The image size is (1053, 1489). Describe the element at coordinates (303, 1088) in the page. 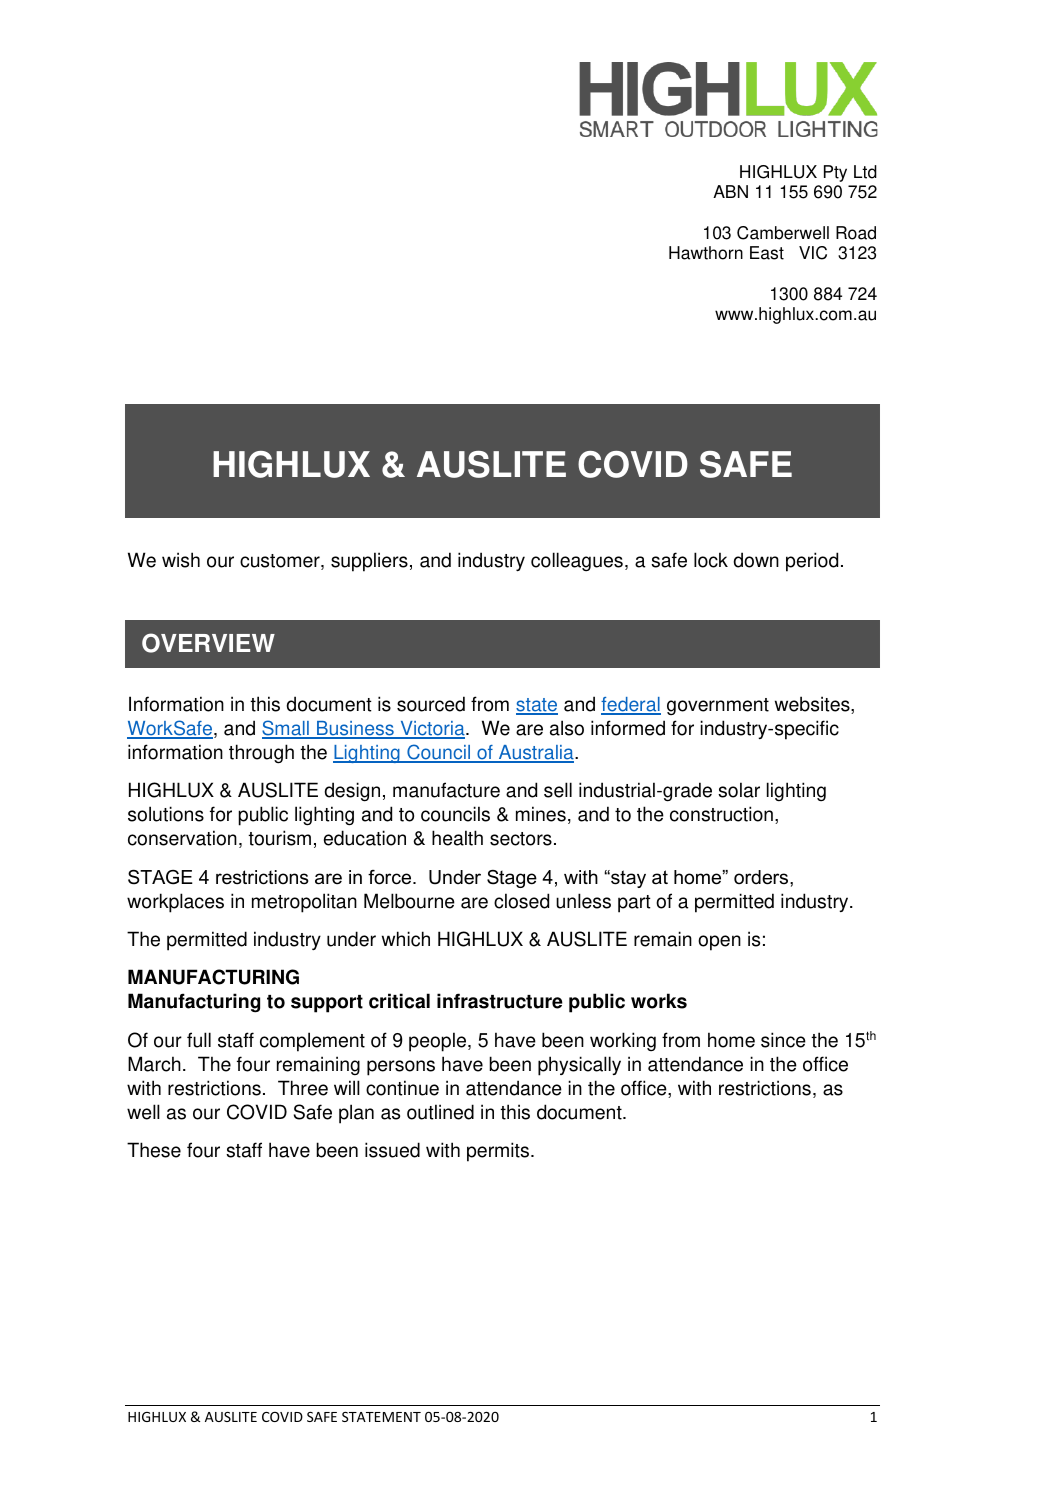

I see `Three` at that location.
